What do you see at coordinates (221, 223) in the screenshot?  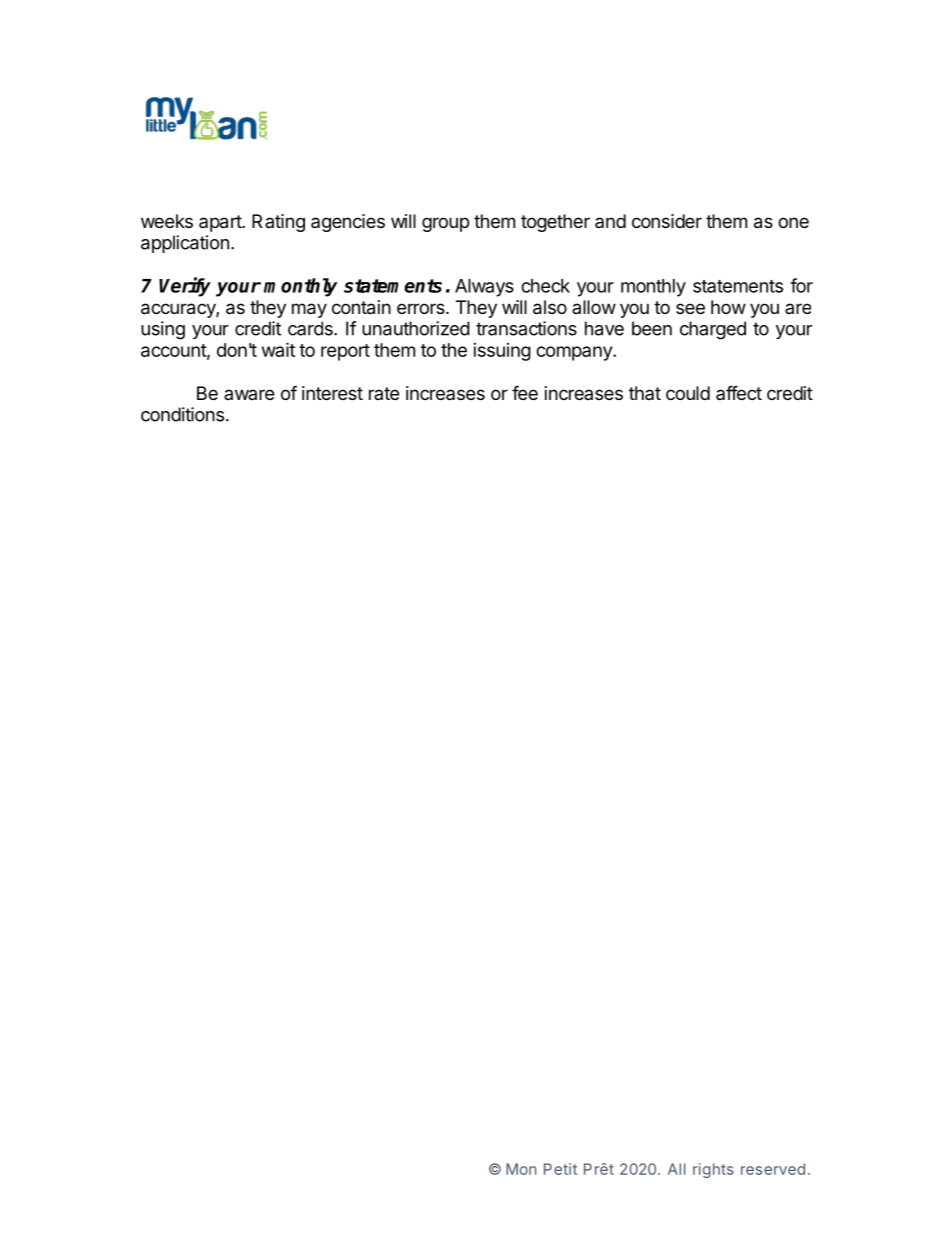 I see `apart` at bounding box center [221, 223].
